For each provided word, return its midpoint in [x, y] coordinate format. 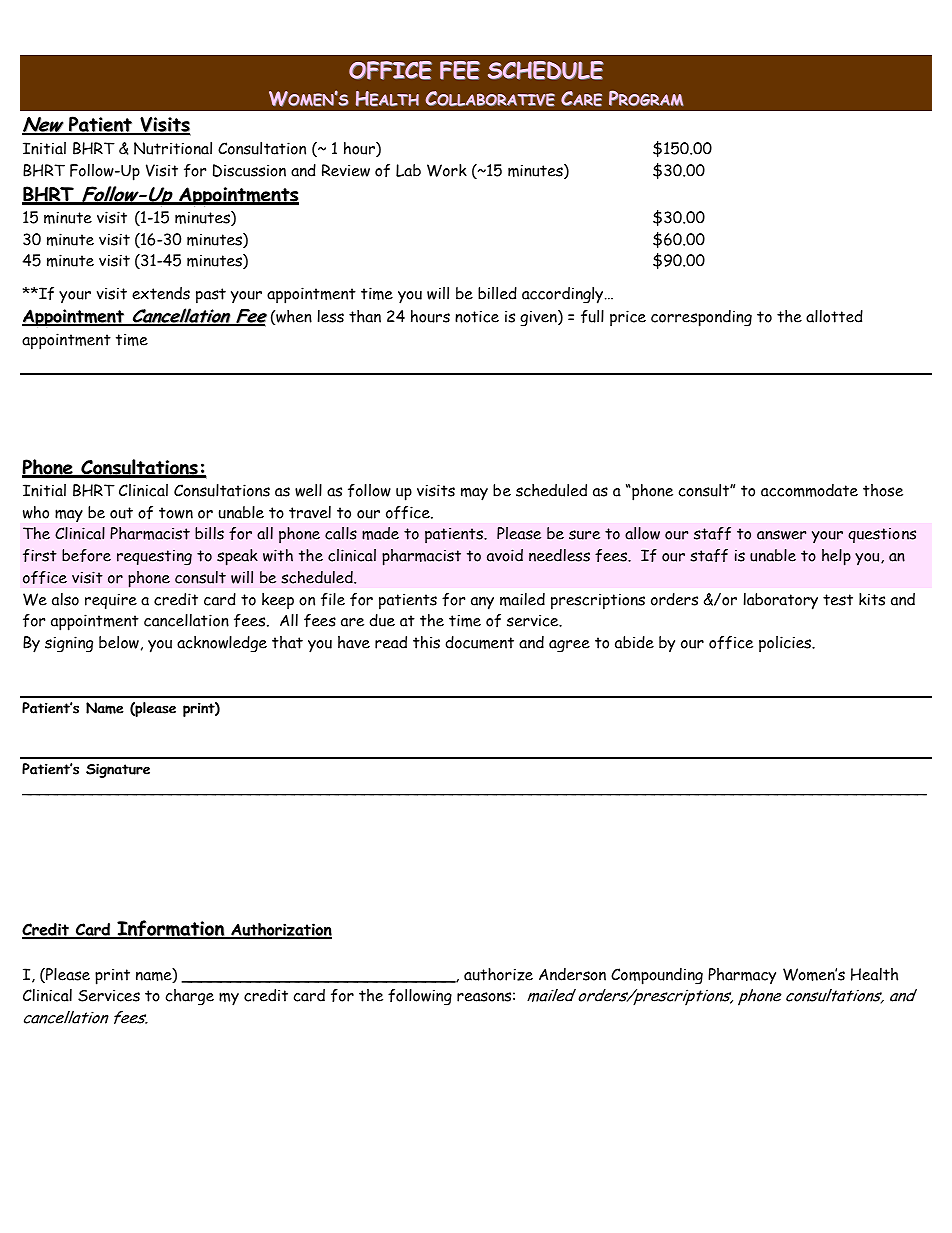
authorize [498, 974]
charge [190, 997]
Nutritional [173, 148]
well [308, 490]
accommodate [809, 490]
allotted [834, 316]
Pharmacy [742, 976]
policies [786, 644]
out [121, 513]
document [479, 642]
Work [447, 170]
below [119, 642]
